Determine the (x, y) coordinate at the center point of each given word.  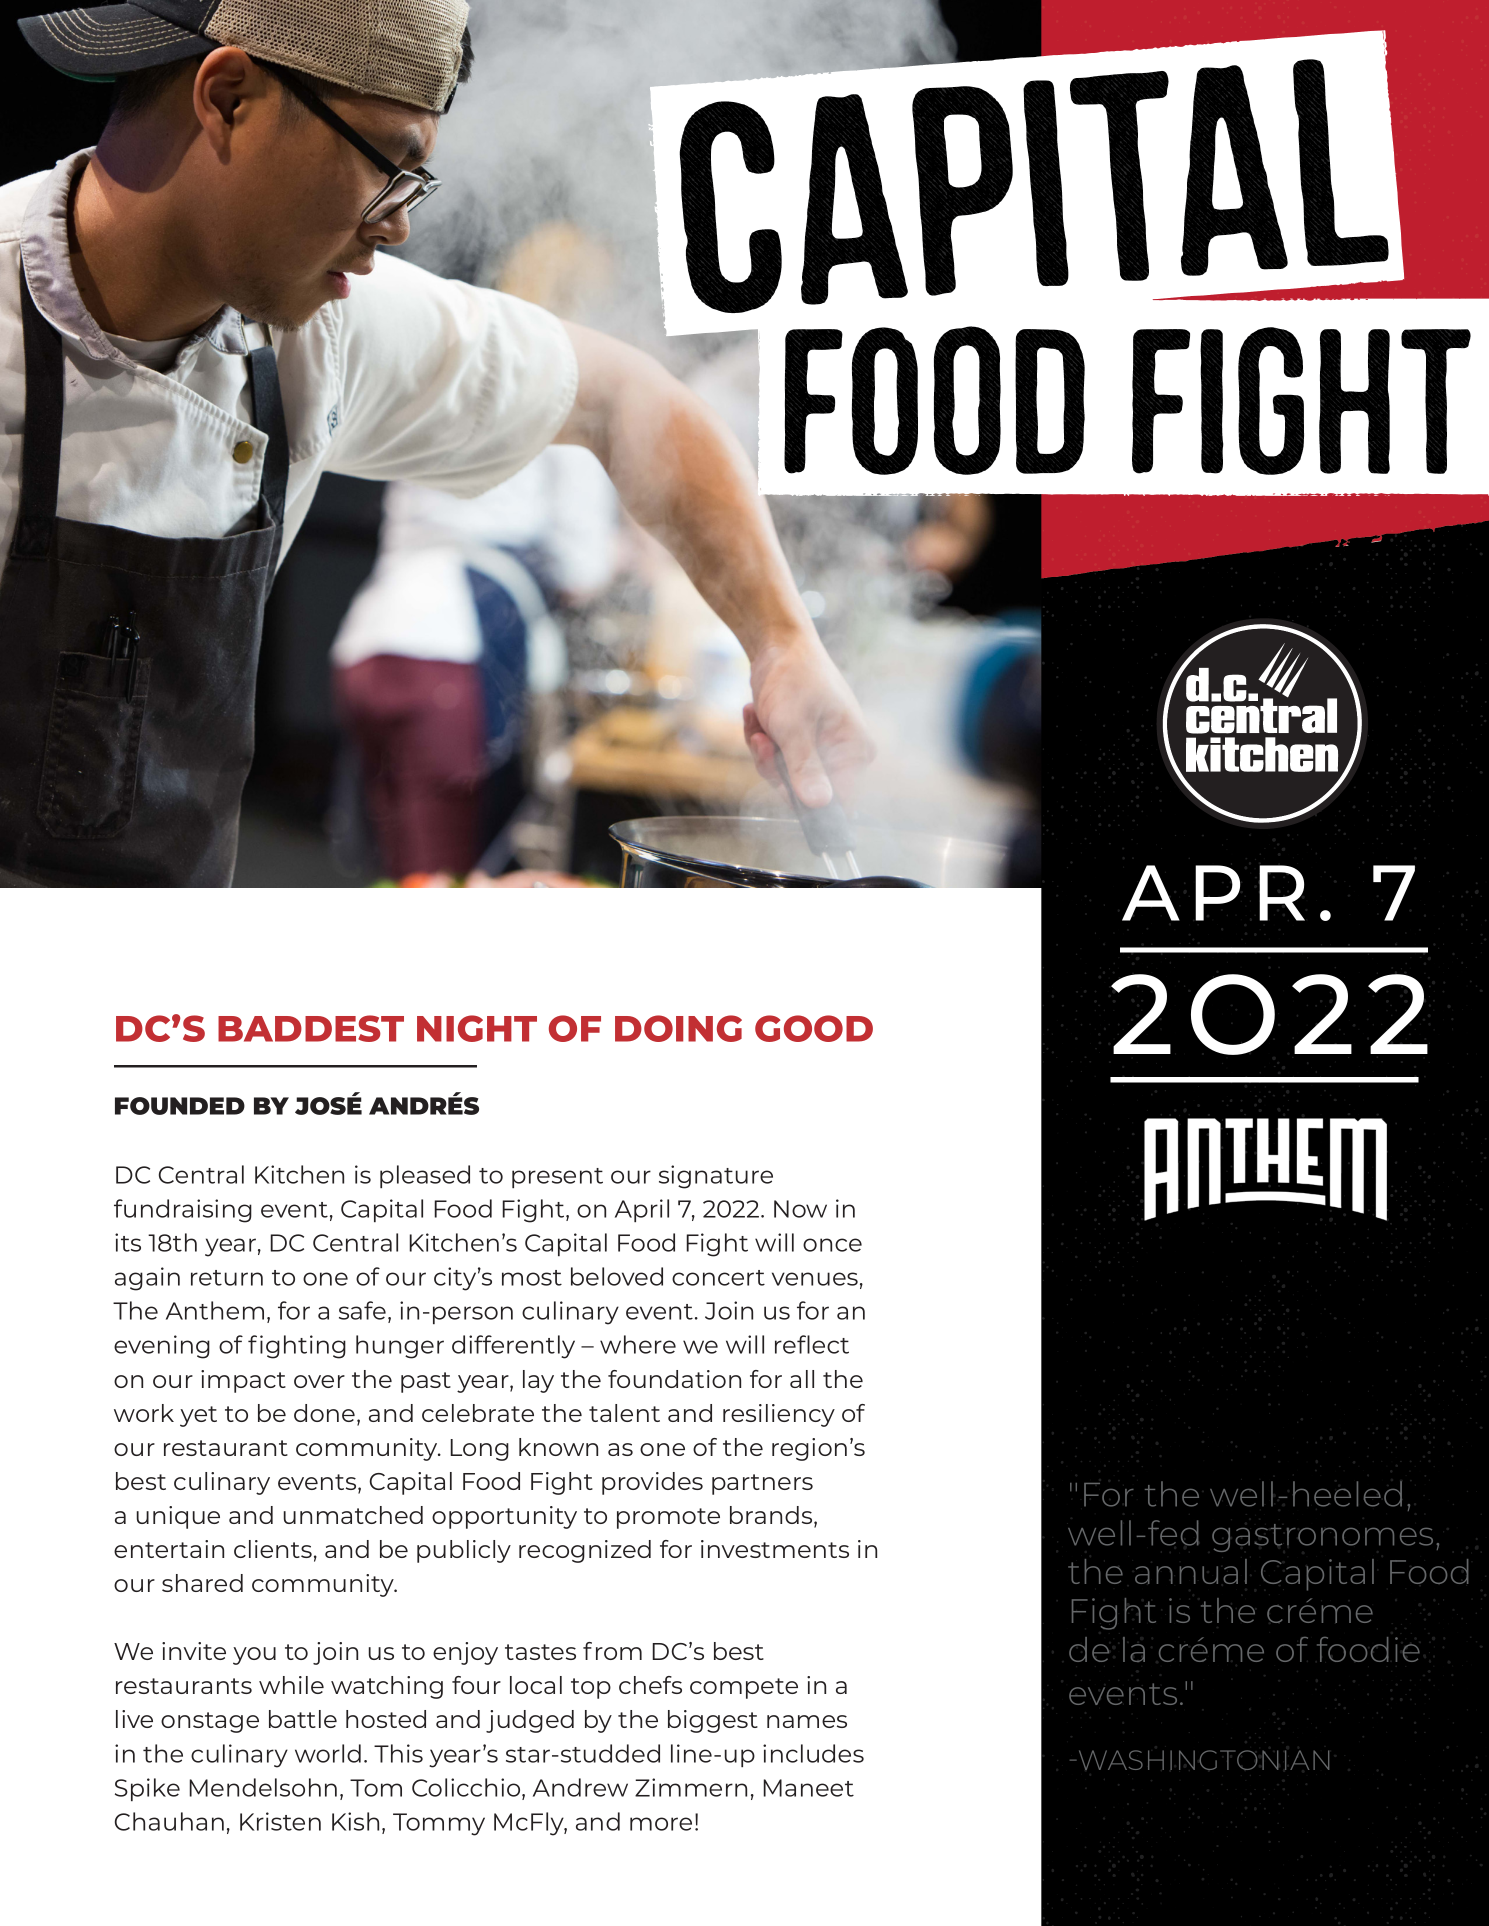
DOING (678, 1028)
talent (624, 1413)
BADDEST (311, 1028)
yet (198, 1416)
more (661, 1824)
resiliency (779, 1415)
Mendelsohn (263, 1787)
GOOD (814, 1028)
